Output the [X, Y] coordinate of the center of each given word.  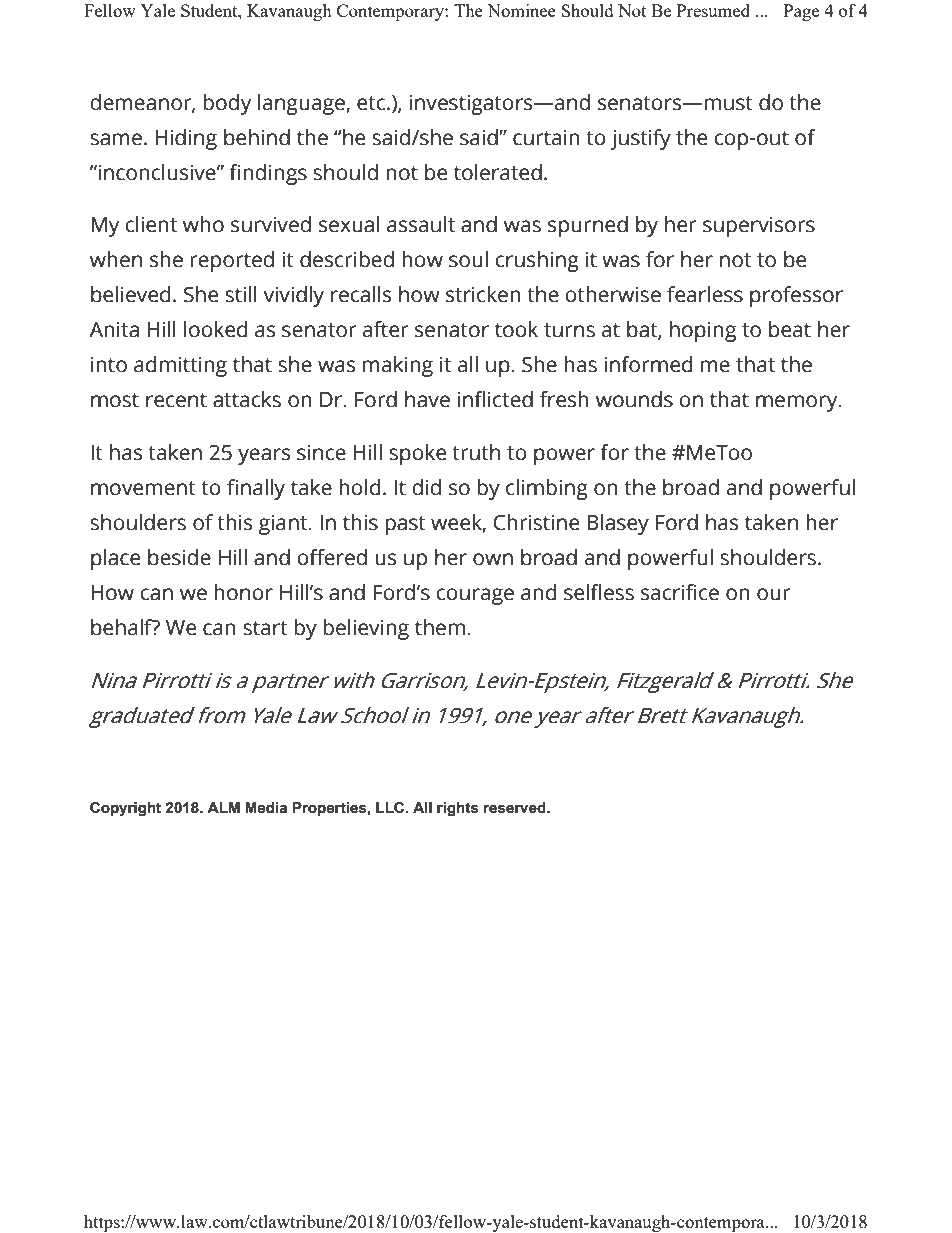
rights [457, 809]
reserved [516, 808]
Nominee [521, 10]
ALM [223, 807]
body [227, 104]
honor [243, 592]
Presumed [713, 10]
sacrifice [680, 592]
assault [421, 224]
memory [798, 403]
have [427, 399]
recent [176, 400]
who [203, 224]
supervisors [759, 226]
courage [475, 596]
